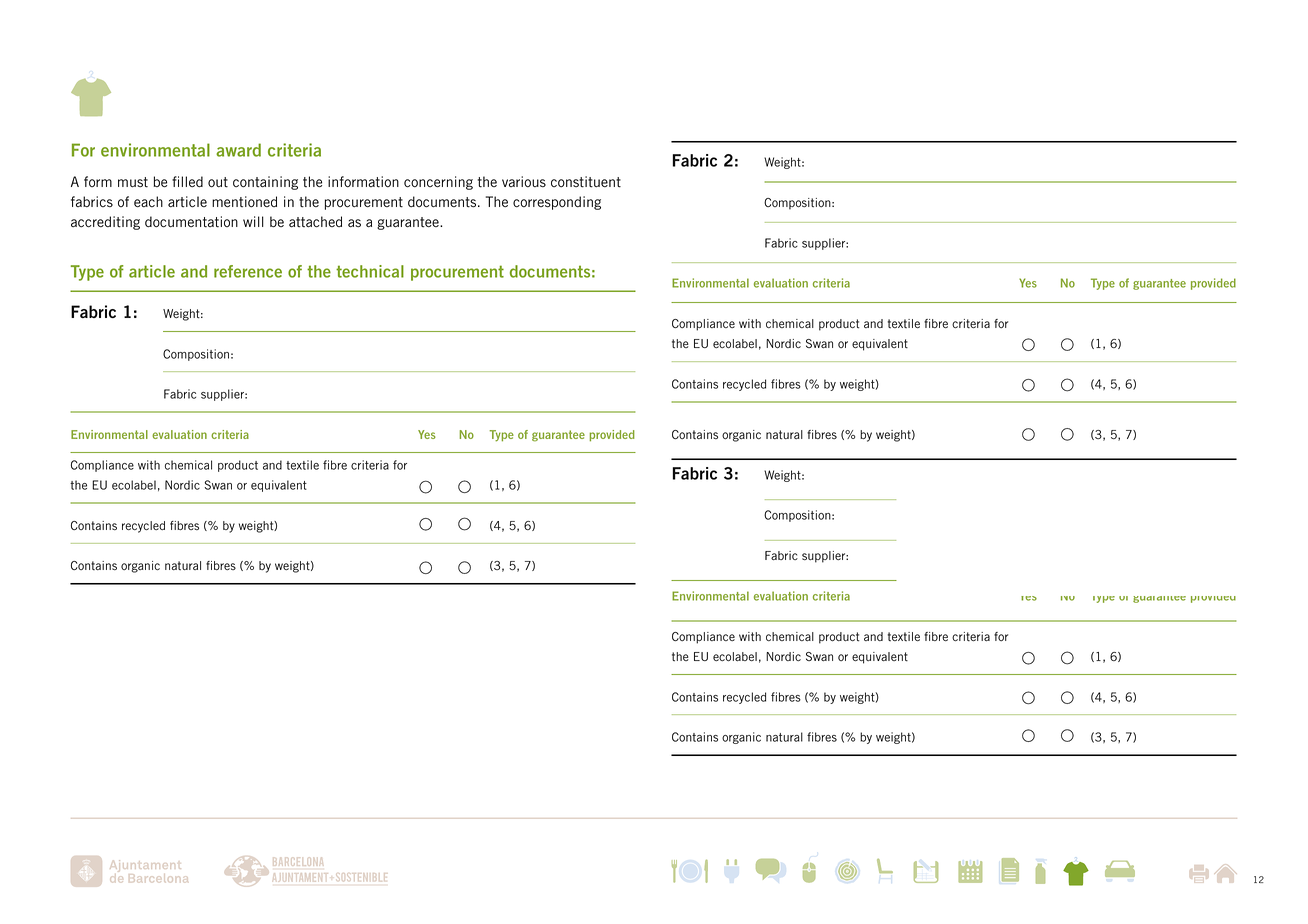  What do you see at coordinates (253, 221) in the screenshot?
I see `will` at bounding box center [253, 221].
